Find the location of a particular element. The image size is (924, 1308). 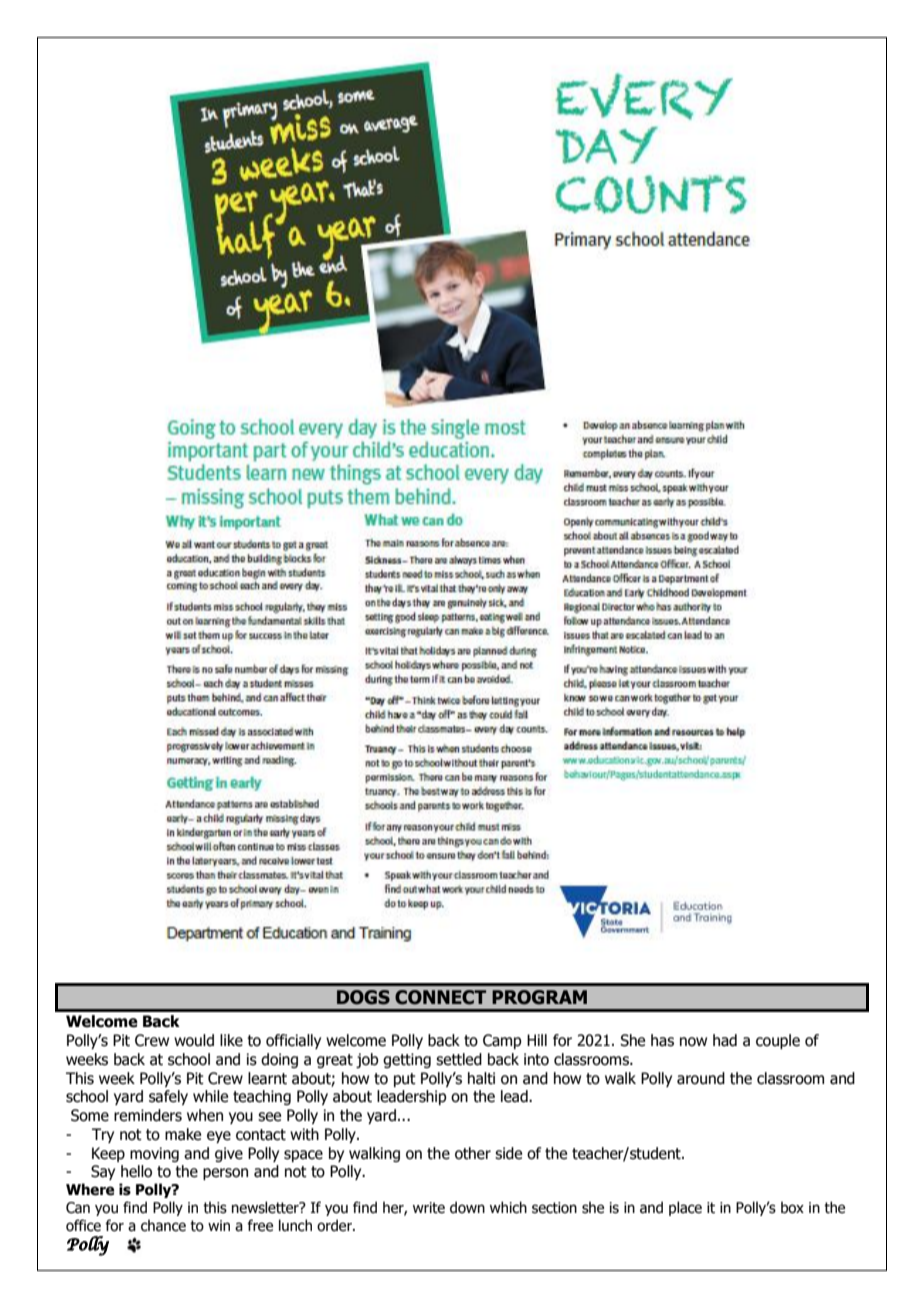

side is located at coordinates (508, 1153).
